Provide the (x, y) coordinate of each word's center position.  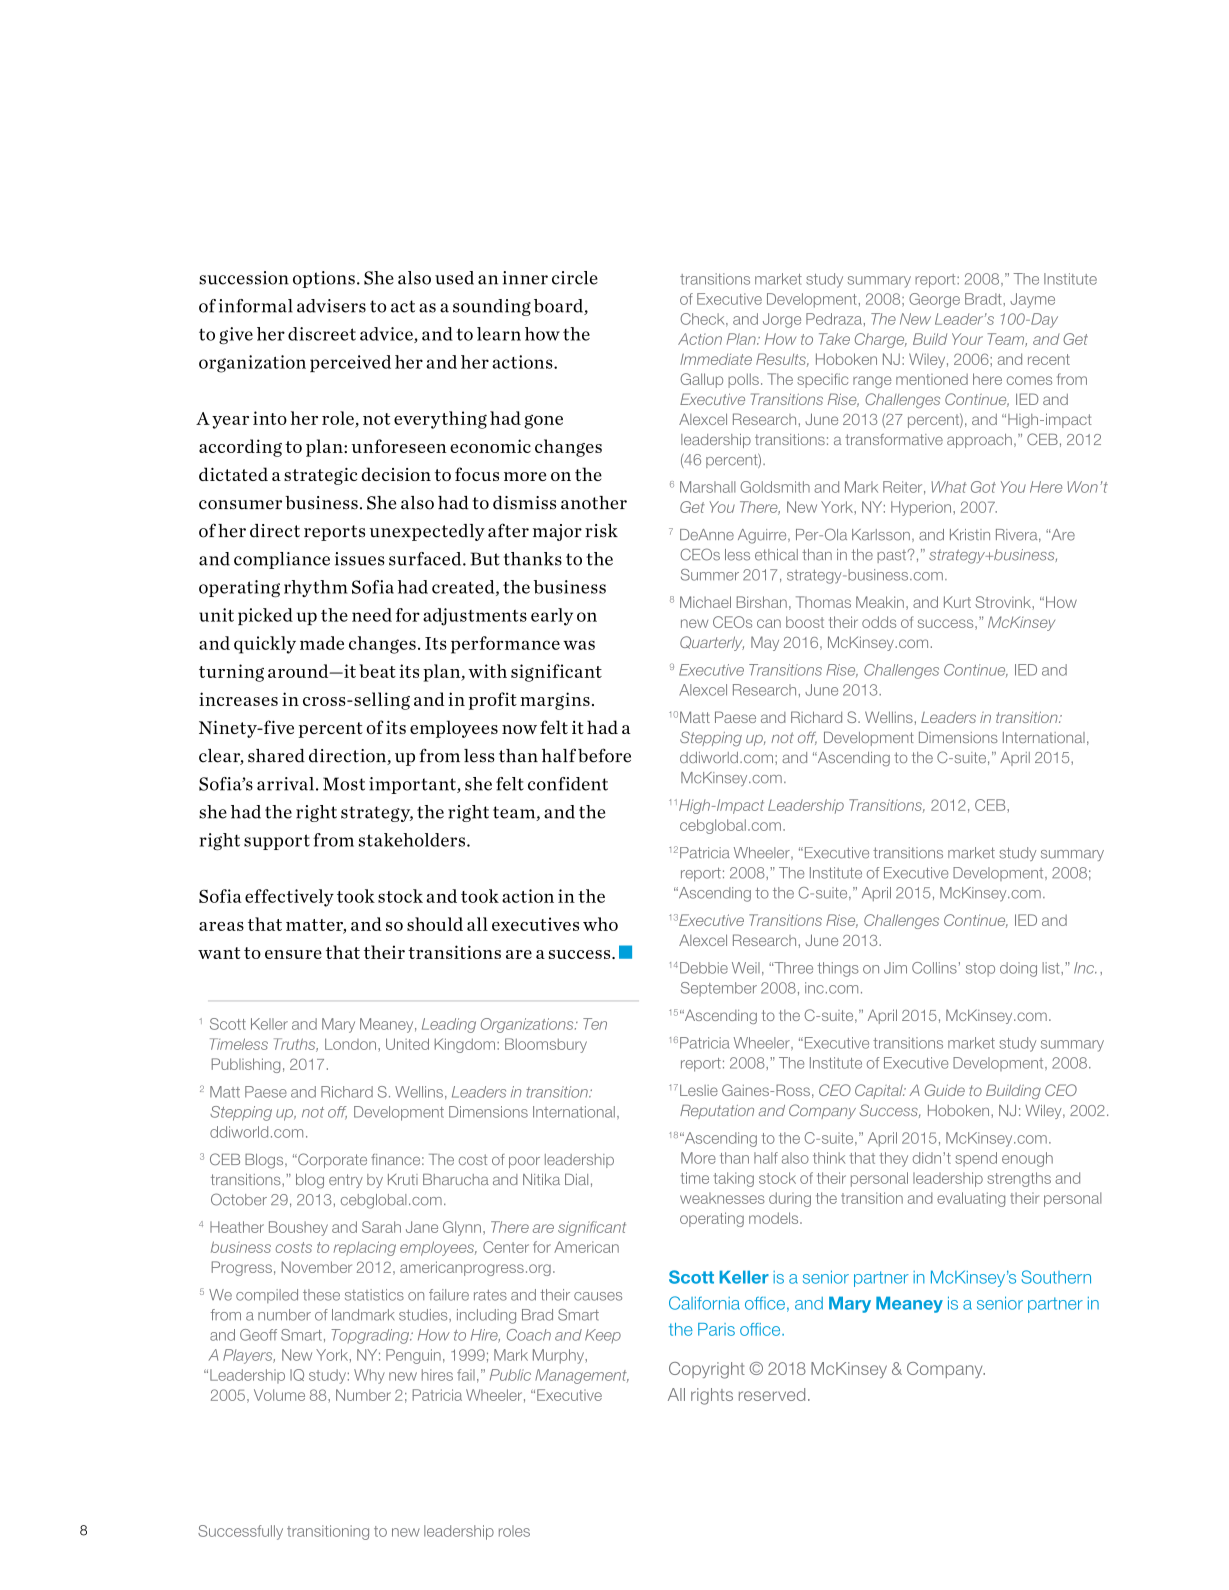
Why (369, 1376)
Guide (945, 1090)
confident (568, 784)
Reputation (717, 1112)
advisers (331, 306)
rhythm (316, 588)
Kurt (957, 602)
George (934, 300)
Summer (710, 575)
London (352, 1044)
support (277, 842)
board (559, 307)
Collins (934, 968)
